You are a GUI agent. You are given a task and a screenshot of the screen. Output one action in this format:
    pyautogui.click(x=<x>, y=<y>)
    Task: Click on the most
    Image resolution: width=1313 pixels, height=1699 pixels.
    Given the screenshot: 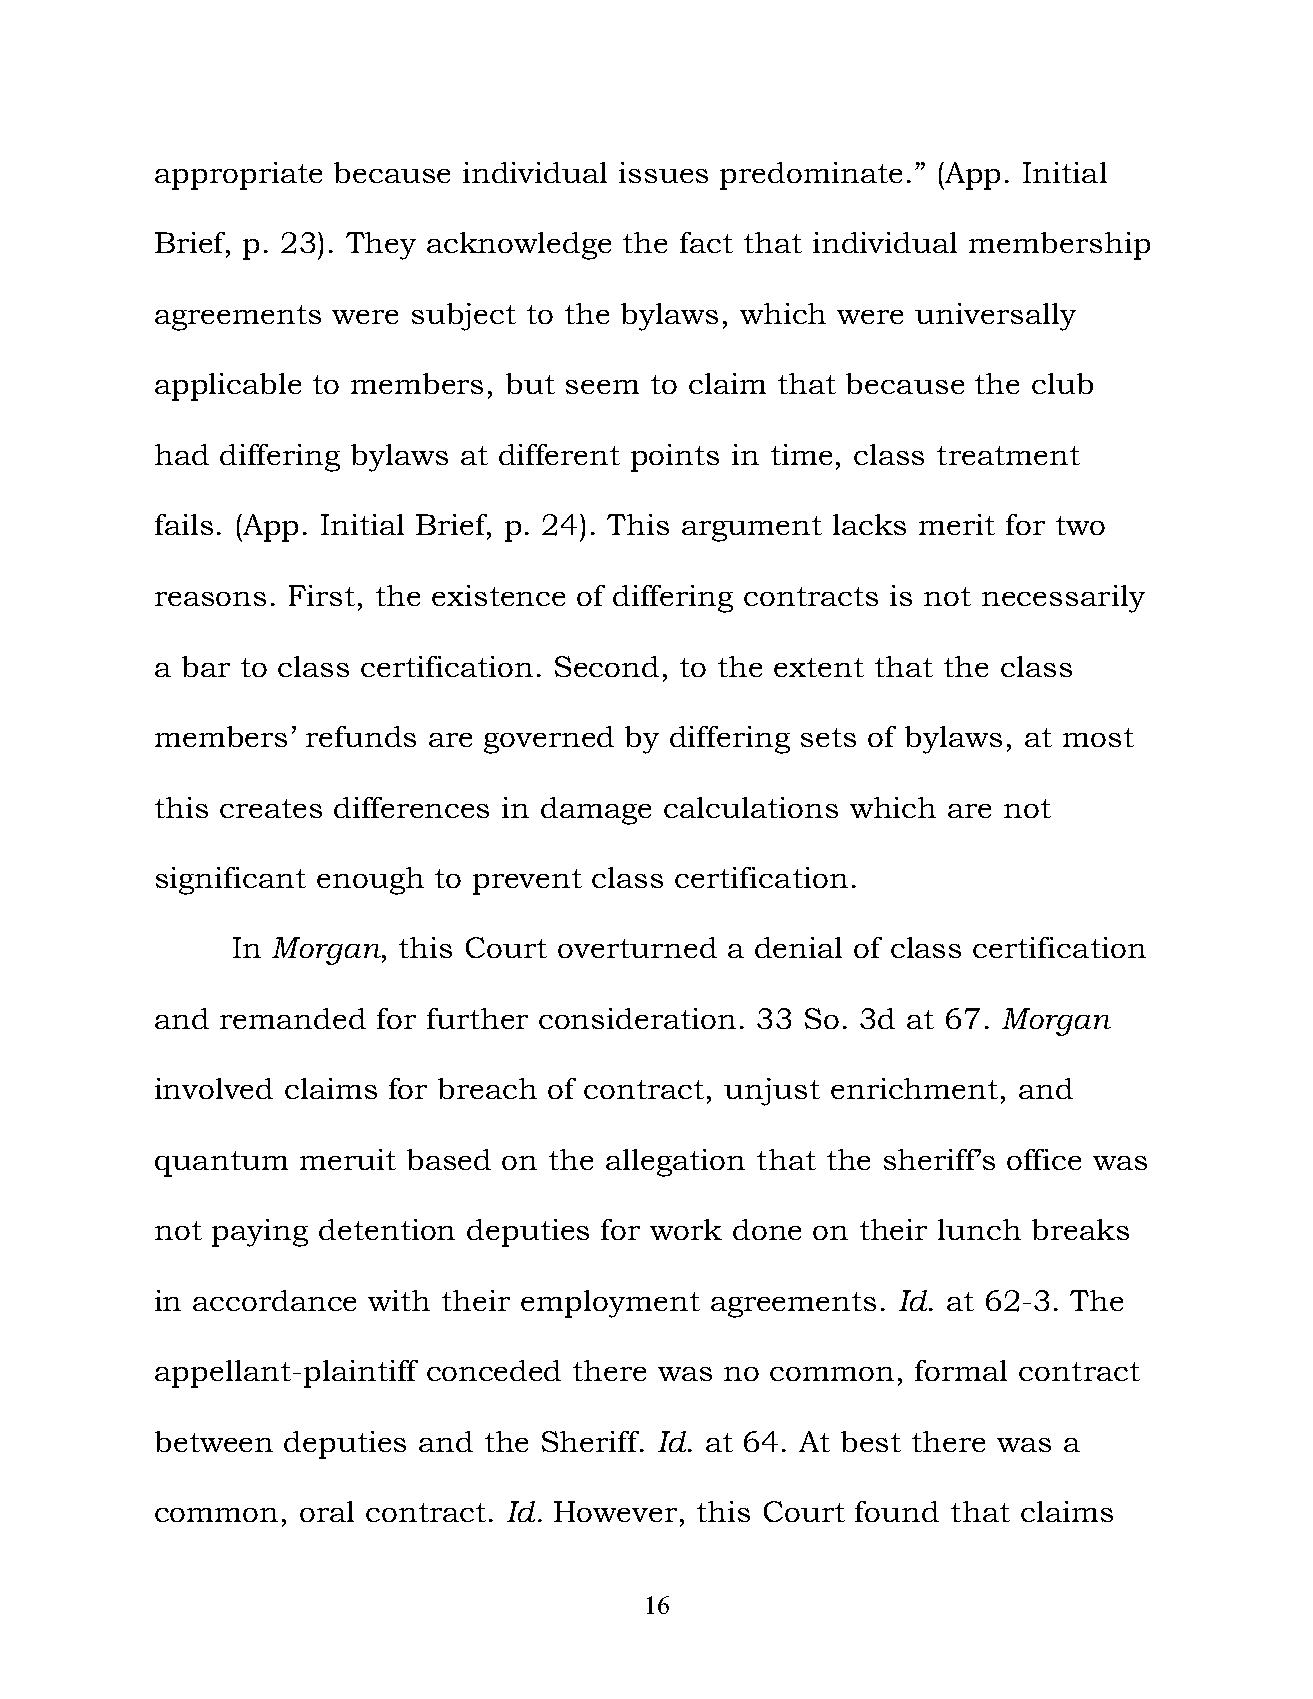 What is the action you would take?
    pyautogui.click(x=1098, y=737)
